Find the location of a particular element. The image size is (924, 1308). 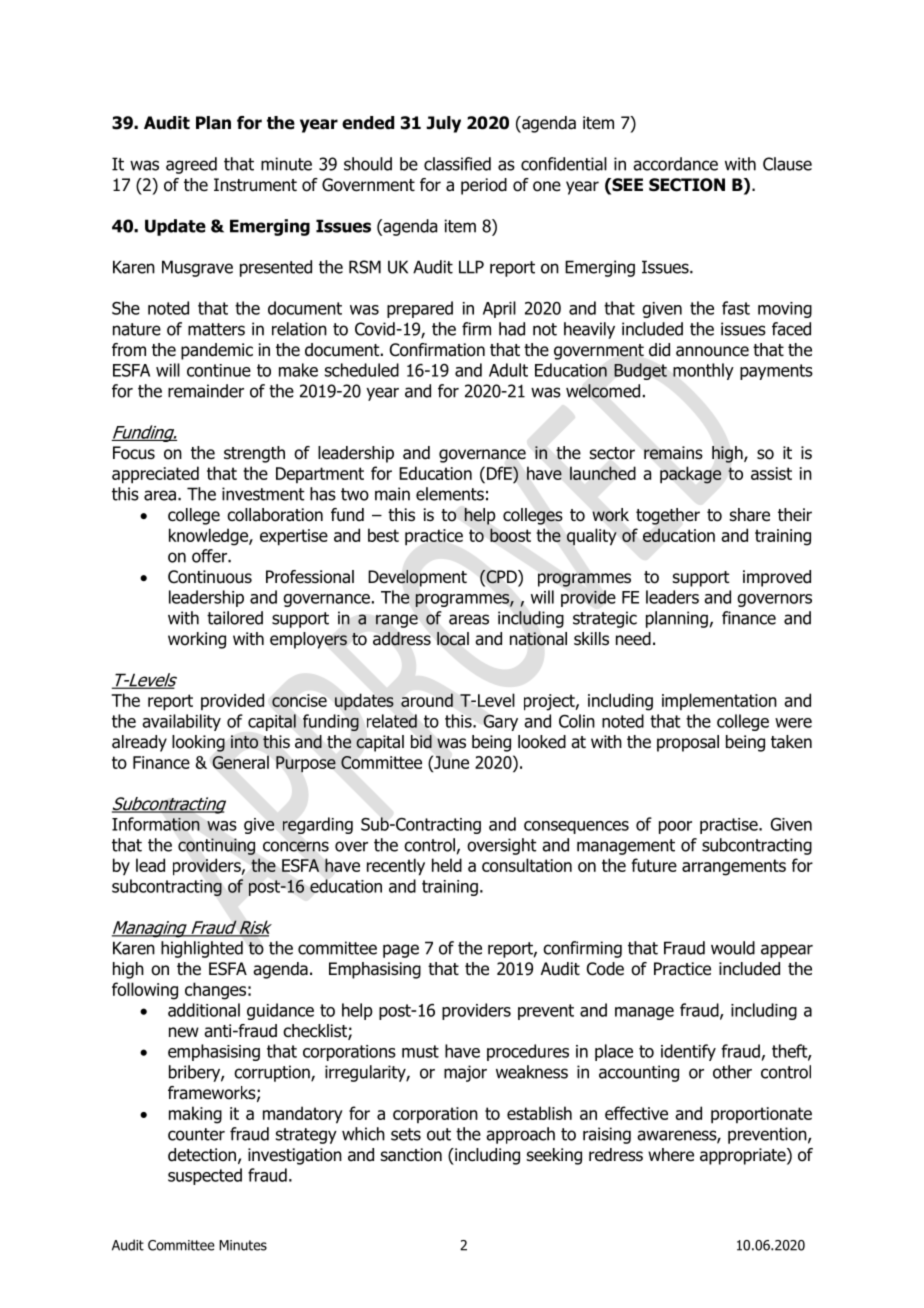

agreed is located at coordinates (191, 165).
